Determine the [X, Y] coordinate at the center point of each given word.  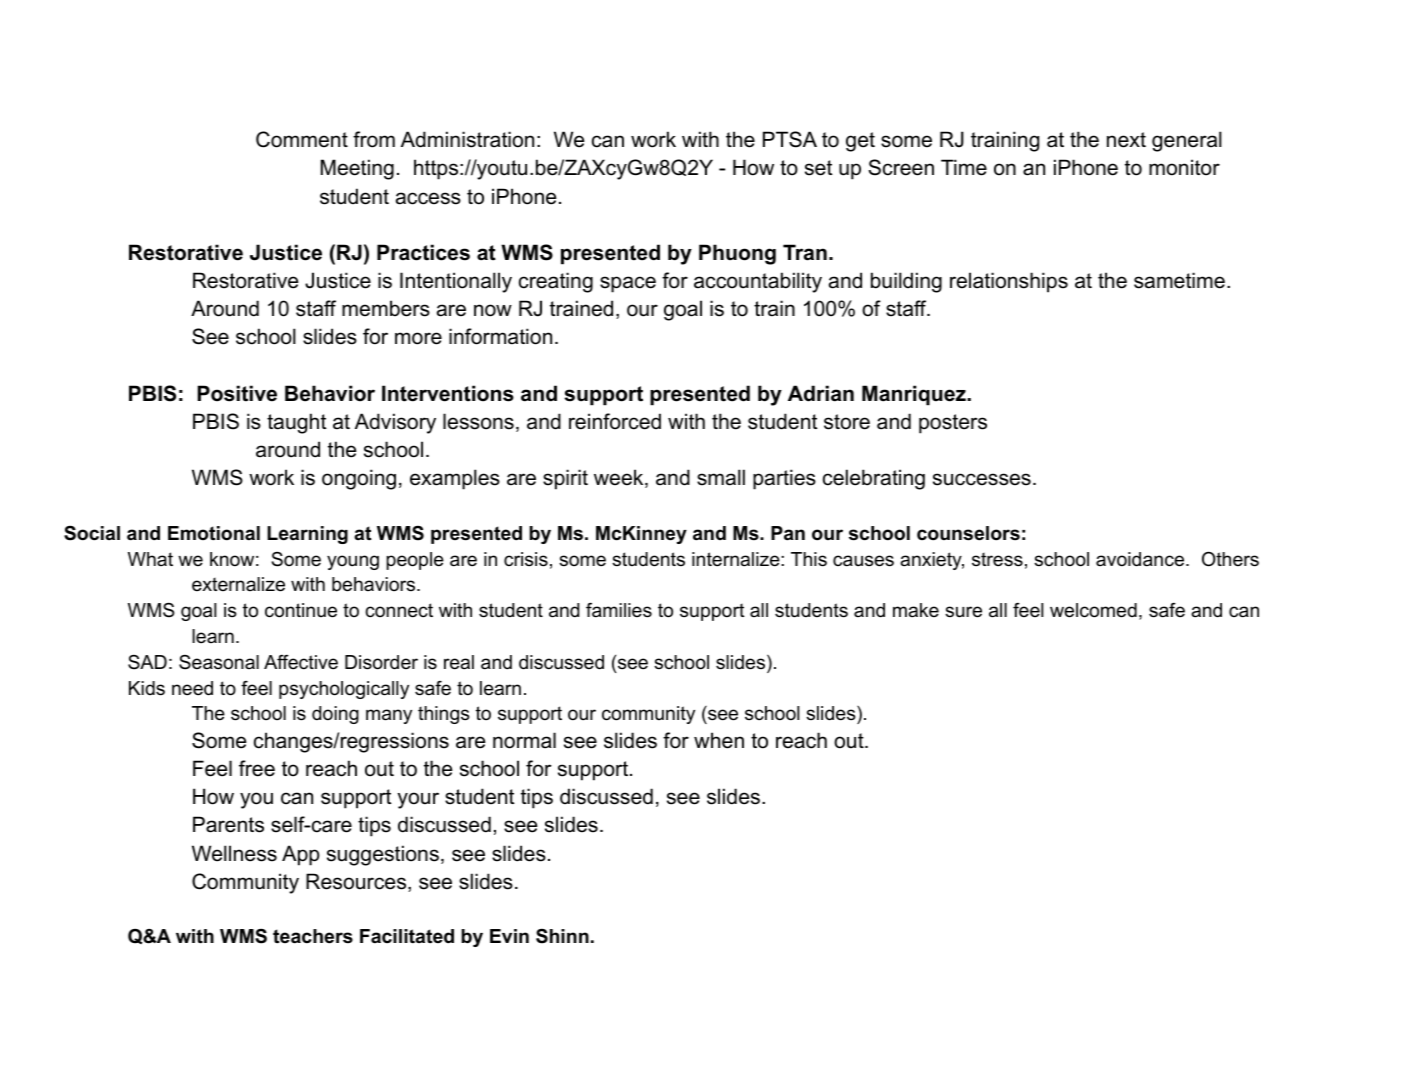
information [500, 336]
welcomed [1093, 610]
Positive [237, 393]
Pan [788, 533]
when [719, 740]
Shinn [562, 936]
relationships [1009, 282]
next [1126, 140]
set [818, 168]
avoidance [1141, 559]
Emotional [214, 533]
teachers [313, 936]
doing [335, 715]
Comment [302, 139]
